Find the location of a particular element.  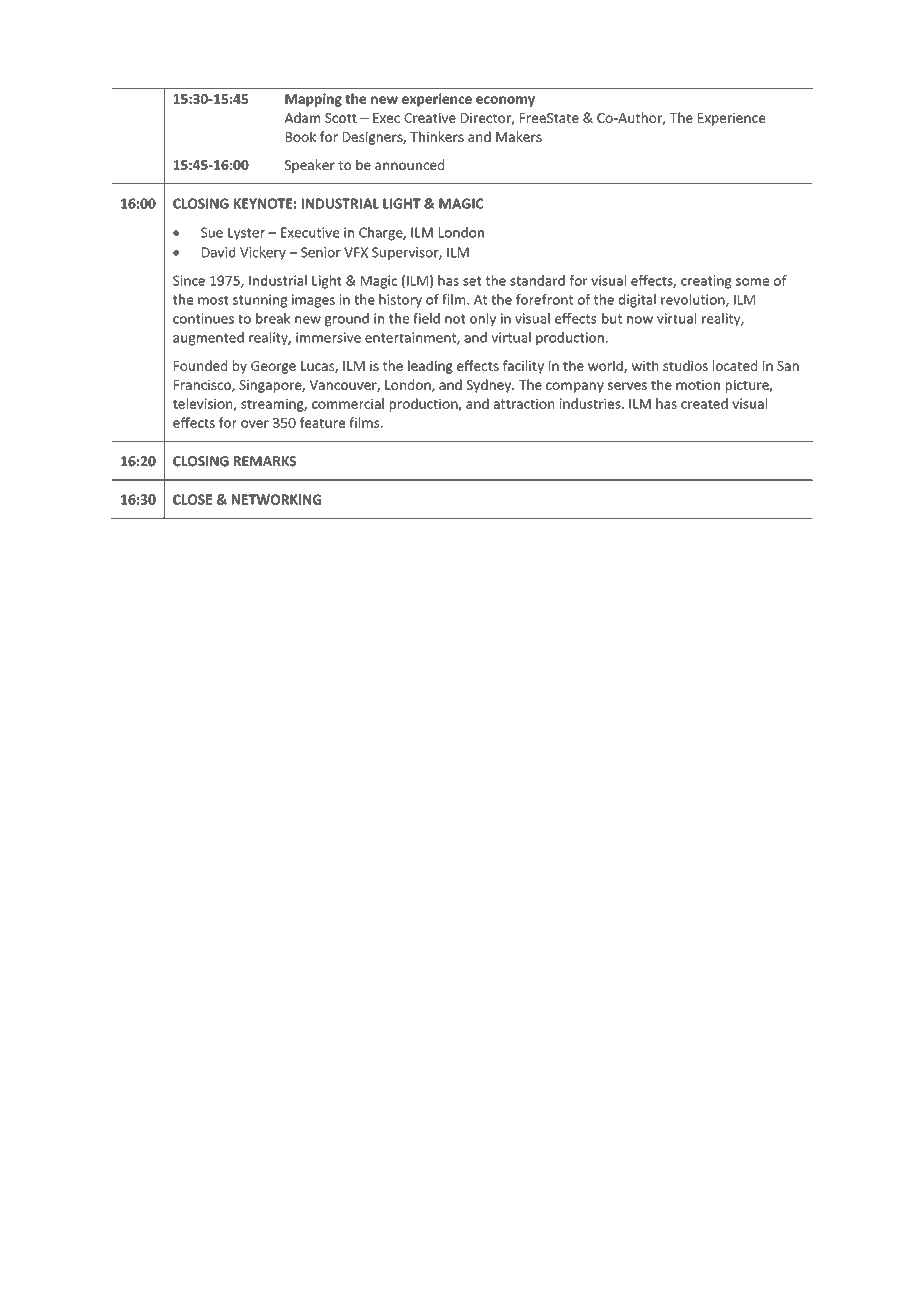

economy is located at coordinates (505, 101).
